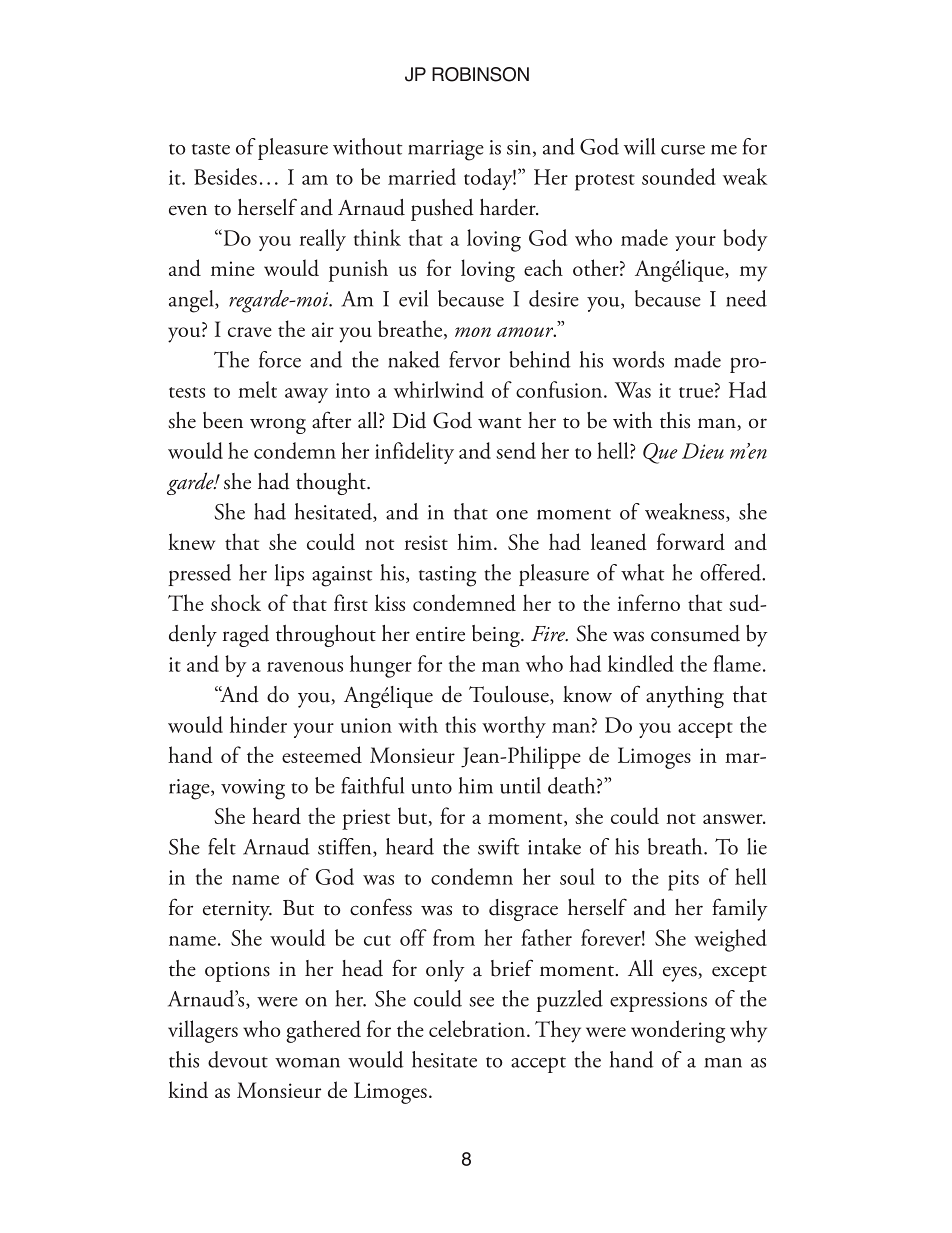  I want to click on consumed, so click(695, 633).
